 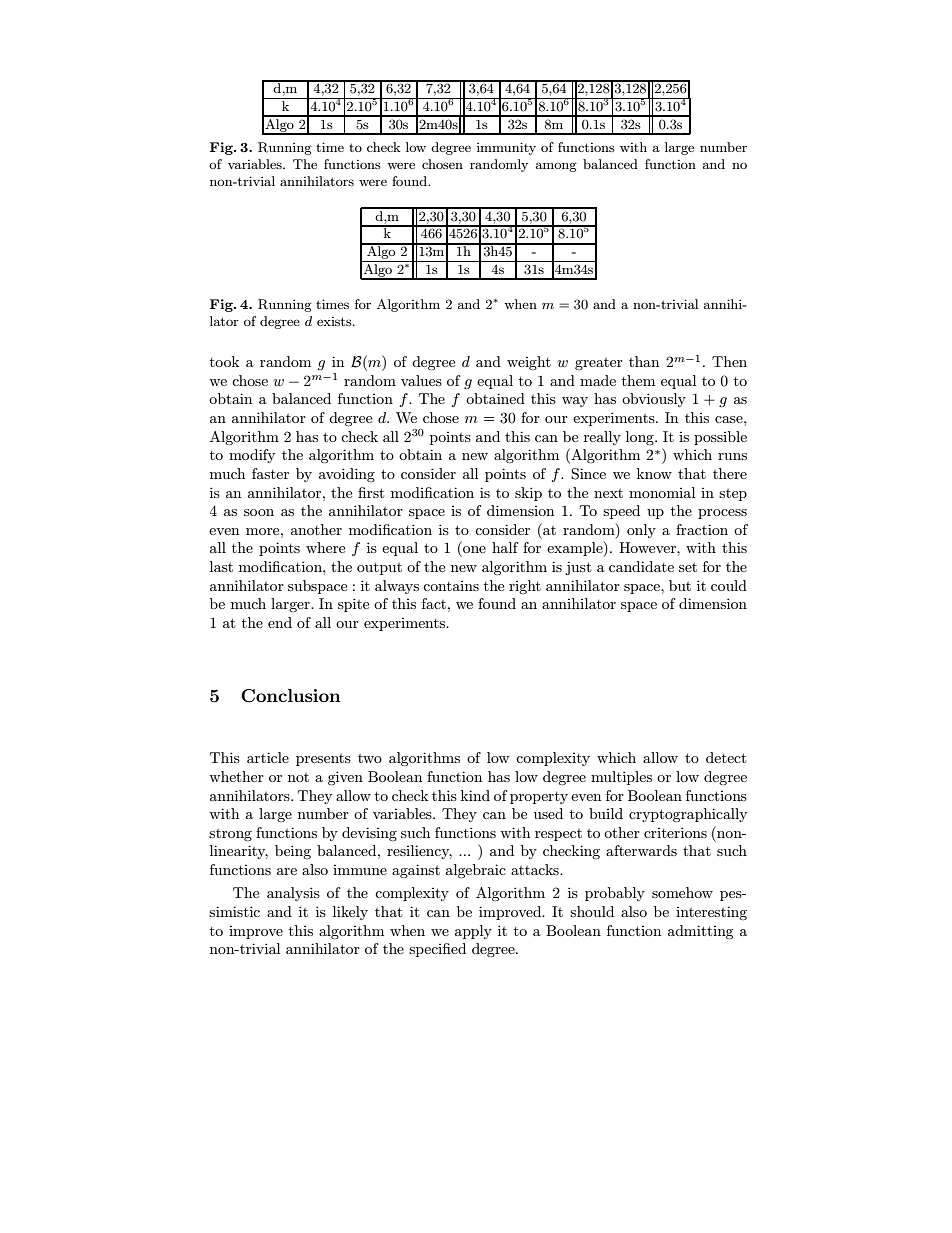 What do you see at coordinates (654, 400) in the screenshot?
I see `obviously` at bounding box center [654, 400].
